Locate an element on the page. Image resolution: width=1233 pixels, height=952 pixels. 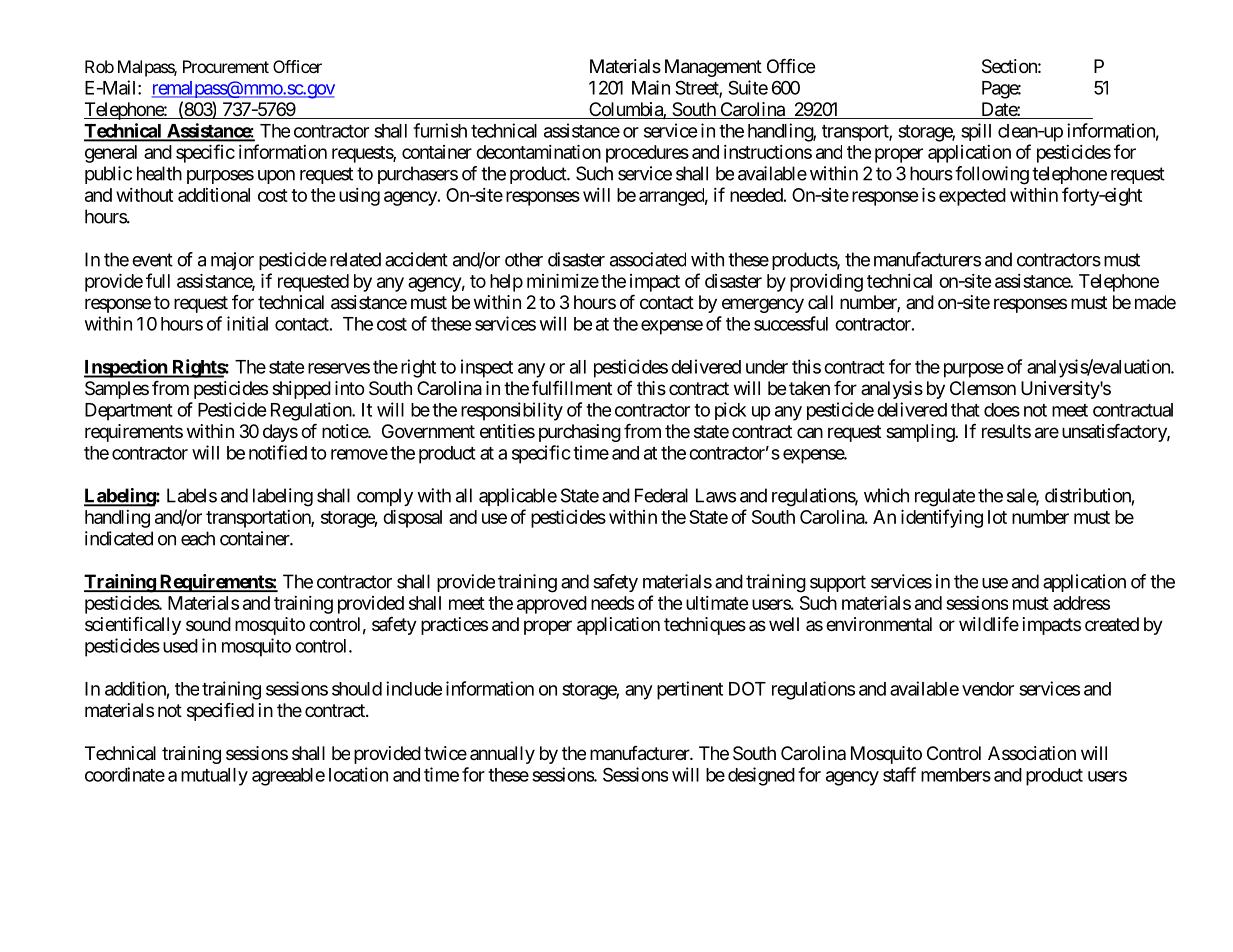
Federal is located at coordinates (661, 495).
